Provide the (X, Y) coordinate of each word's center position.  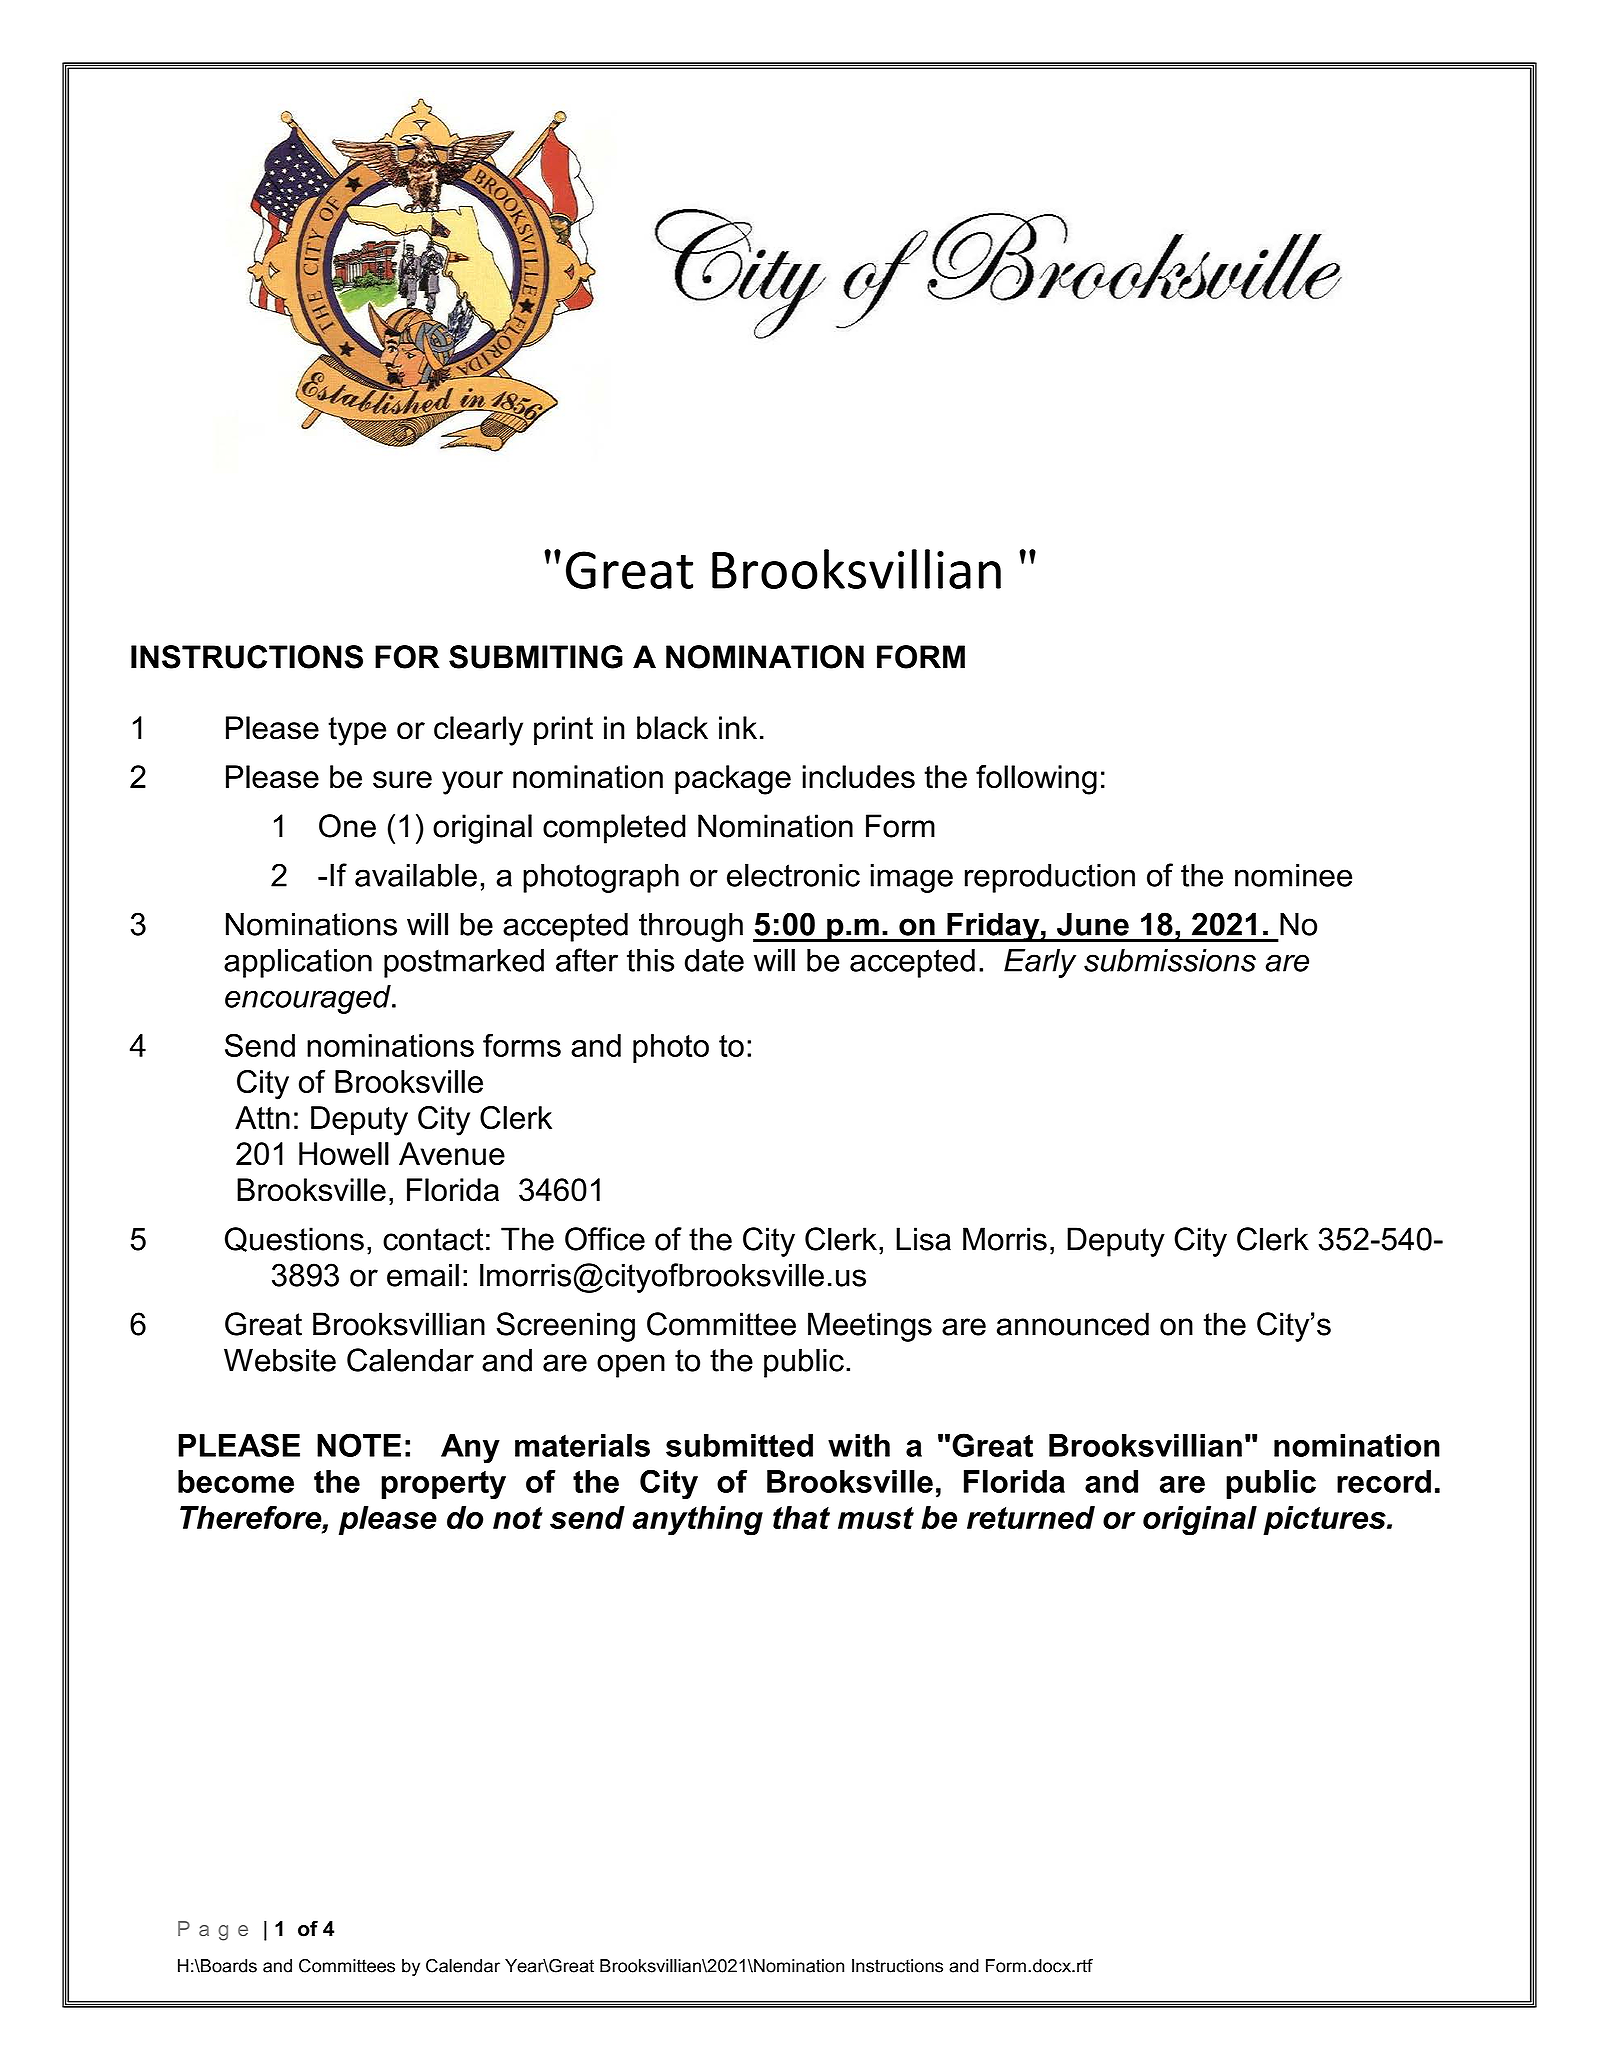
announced (1073, 1324)
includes (858, 777)
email (423, 1275)
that (801, 1517)
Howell (344, 1154)
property (443, 1485)
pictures (1325, 1520)
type (357, 731)
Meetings (870, 1327)
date (714, 960)
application (298, 963)
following (1036, 780)
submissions (1170, 960)
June (1093, 924)
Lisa (923, 1239)
